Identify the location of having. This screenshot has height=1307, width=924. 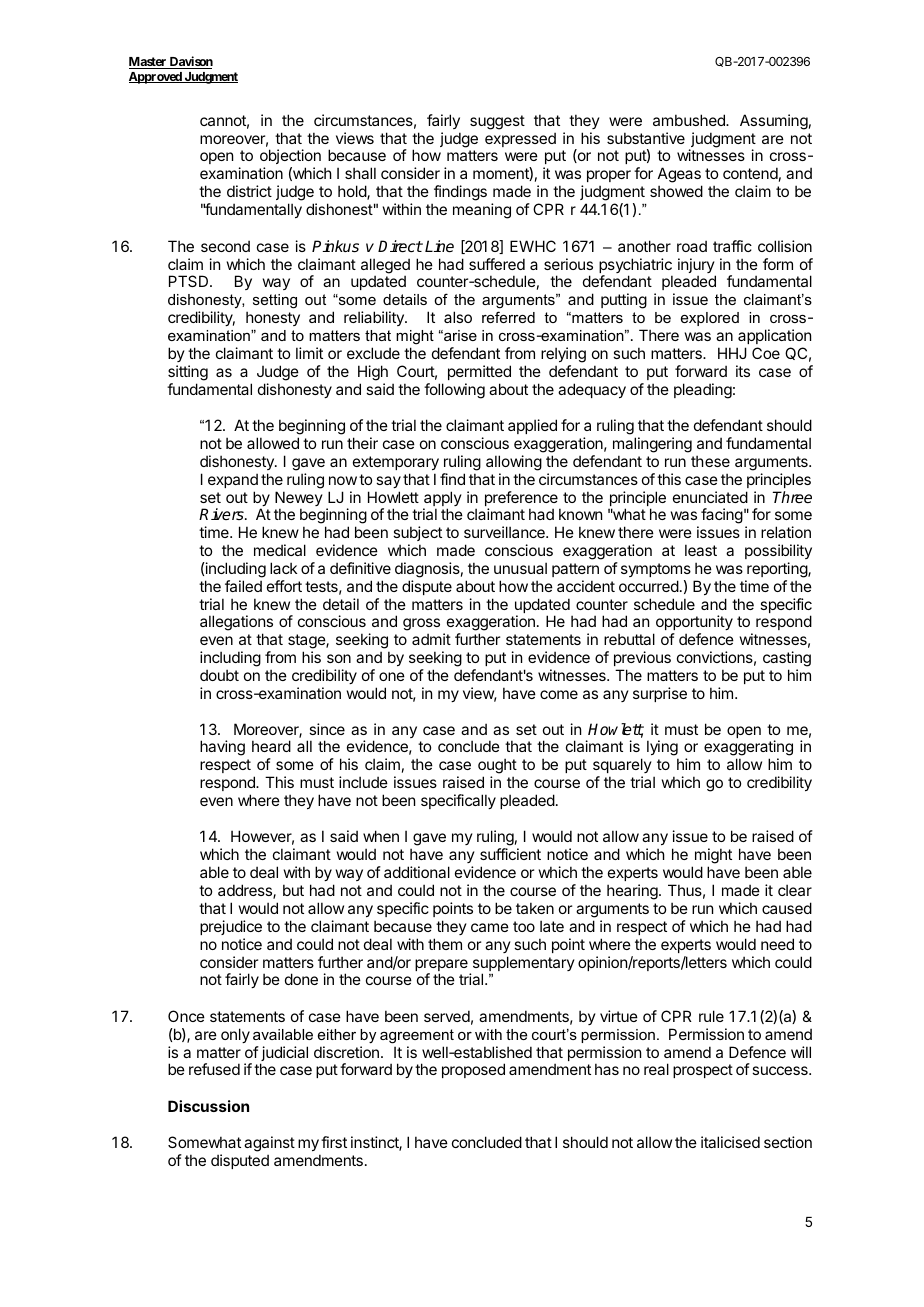
(222, 748).
